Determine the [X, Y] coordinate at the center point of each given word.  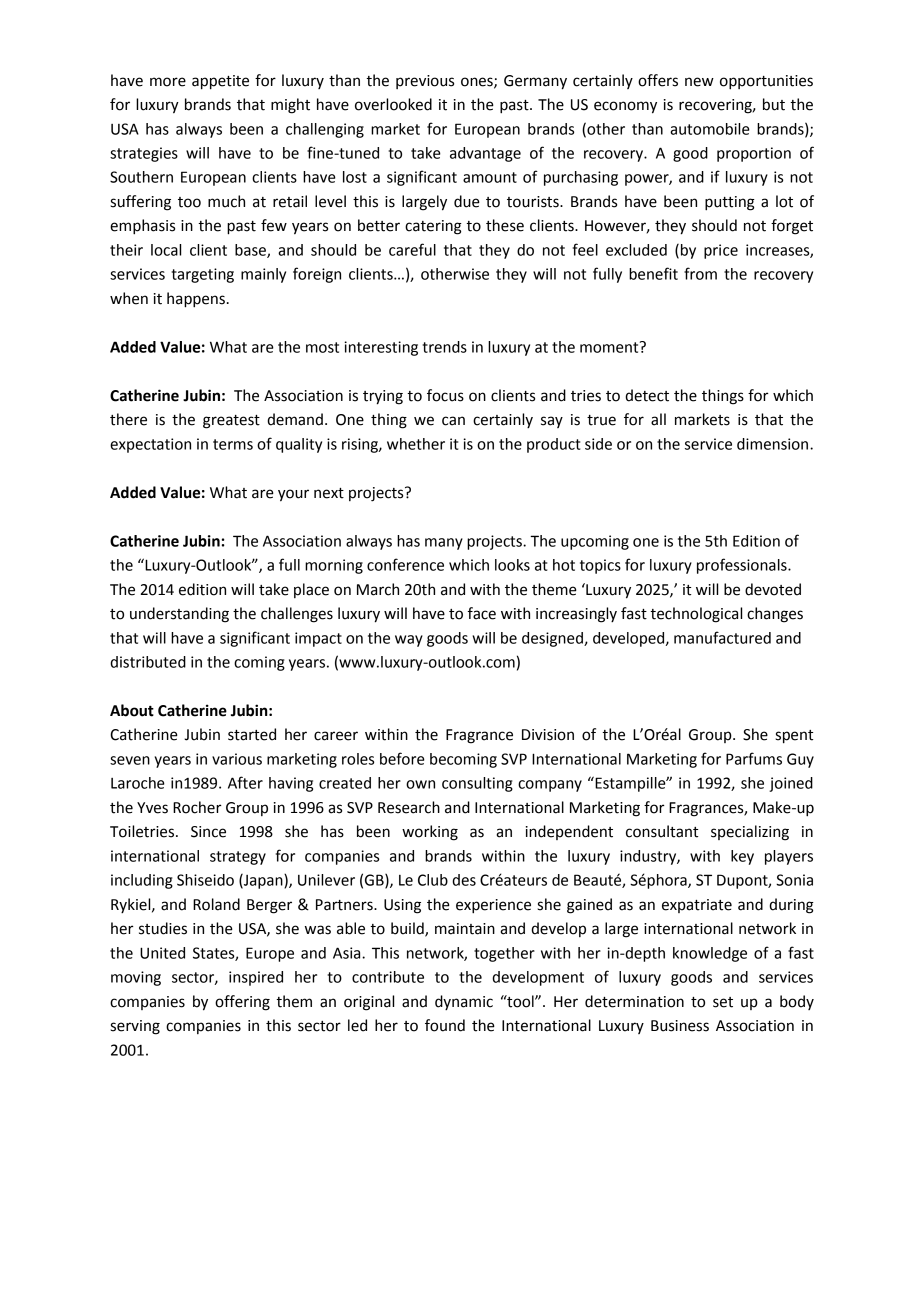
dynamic [464, 1002]
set [723, 1002]
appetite [220, 82]
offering [242, 1003]
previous [425, 82]
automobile [710, 129]
